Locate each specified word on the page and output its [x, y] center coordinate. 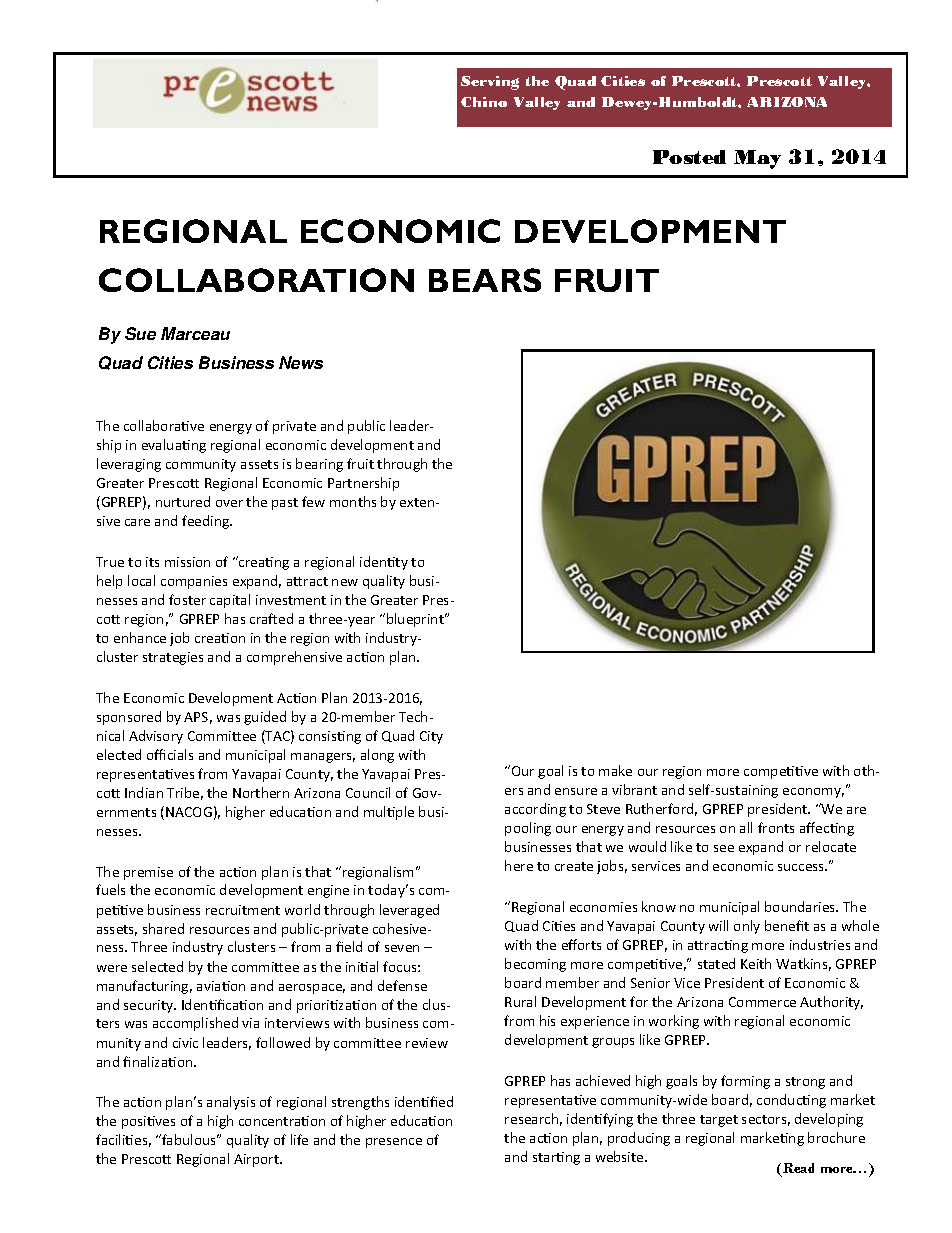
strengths [360, 1103]
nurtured [183, 501]
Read [798, 1168]
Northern [261, 792]
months [353, 501]
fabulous [189, 1139]
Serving [490, 83]
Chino [484, 102]
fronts [776, 827]
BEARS [485, 280]
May [757, 159]
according [535, 810]
